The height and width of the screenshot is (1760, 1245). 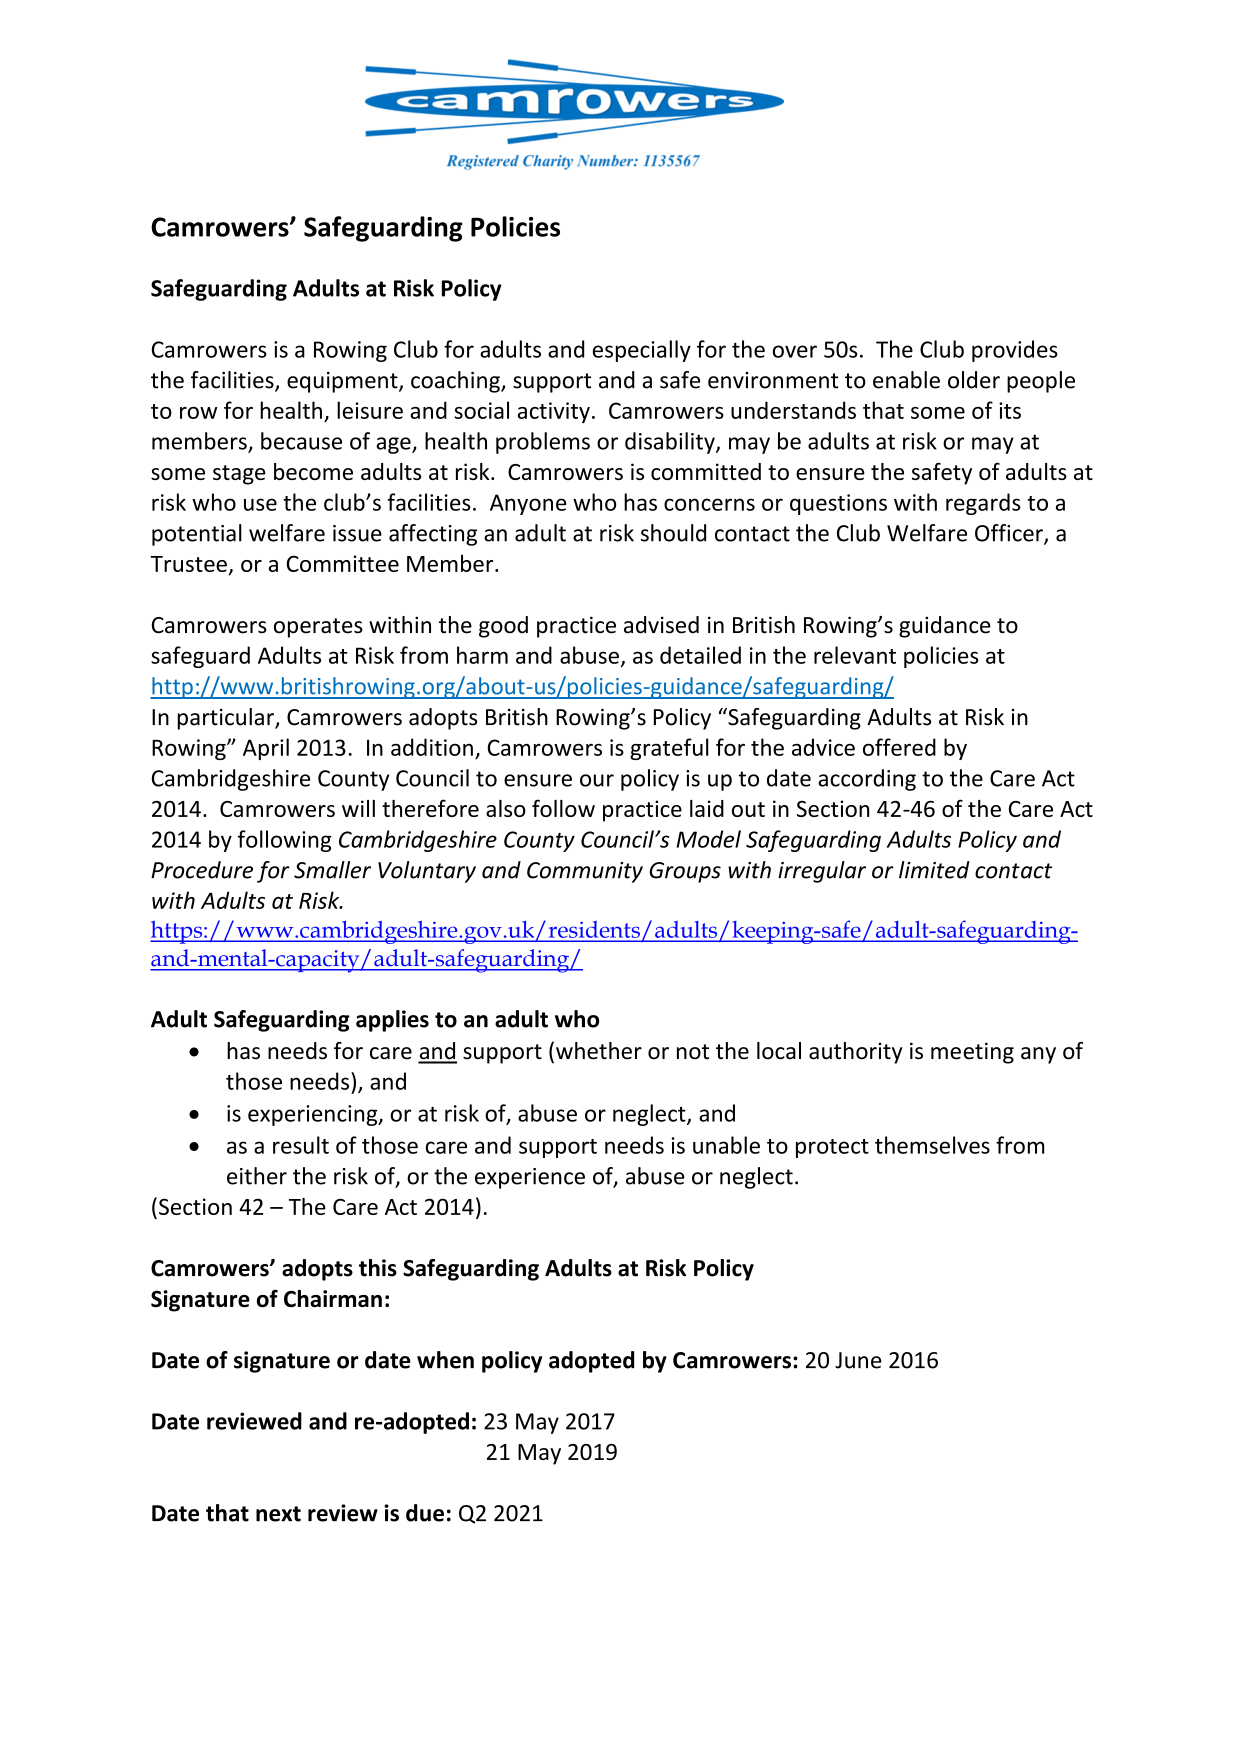 I want to click on experience, so click(x=530, y=1178).
